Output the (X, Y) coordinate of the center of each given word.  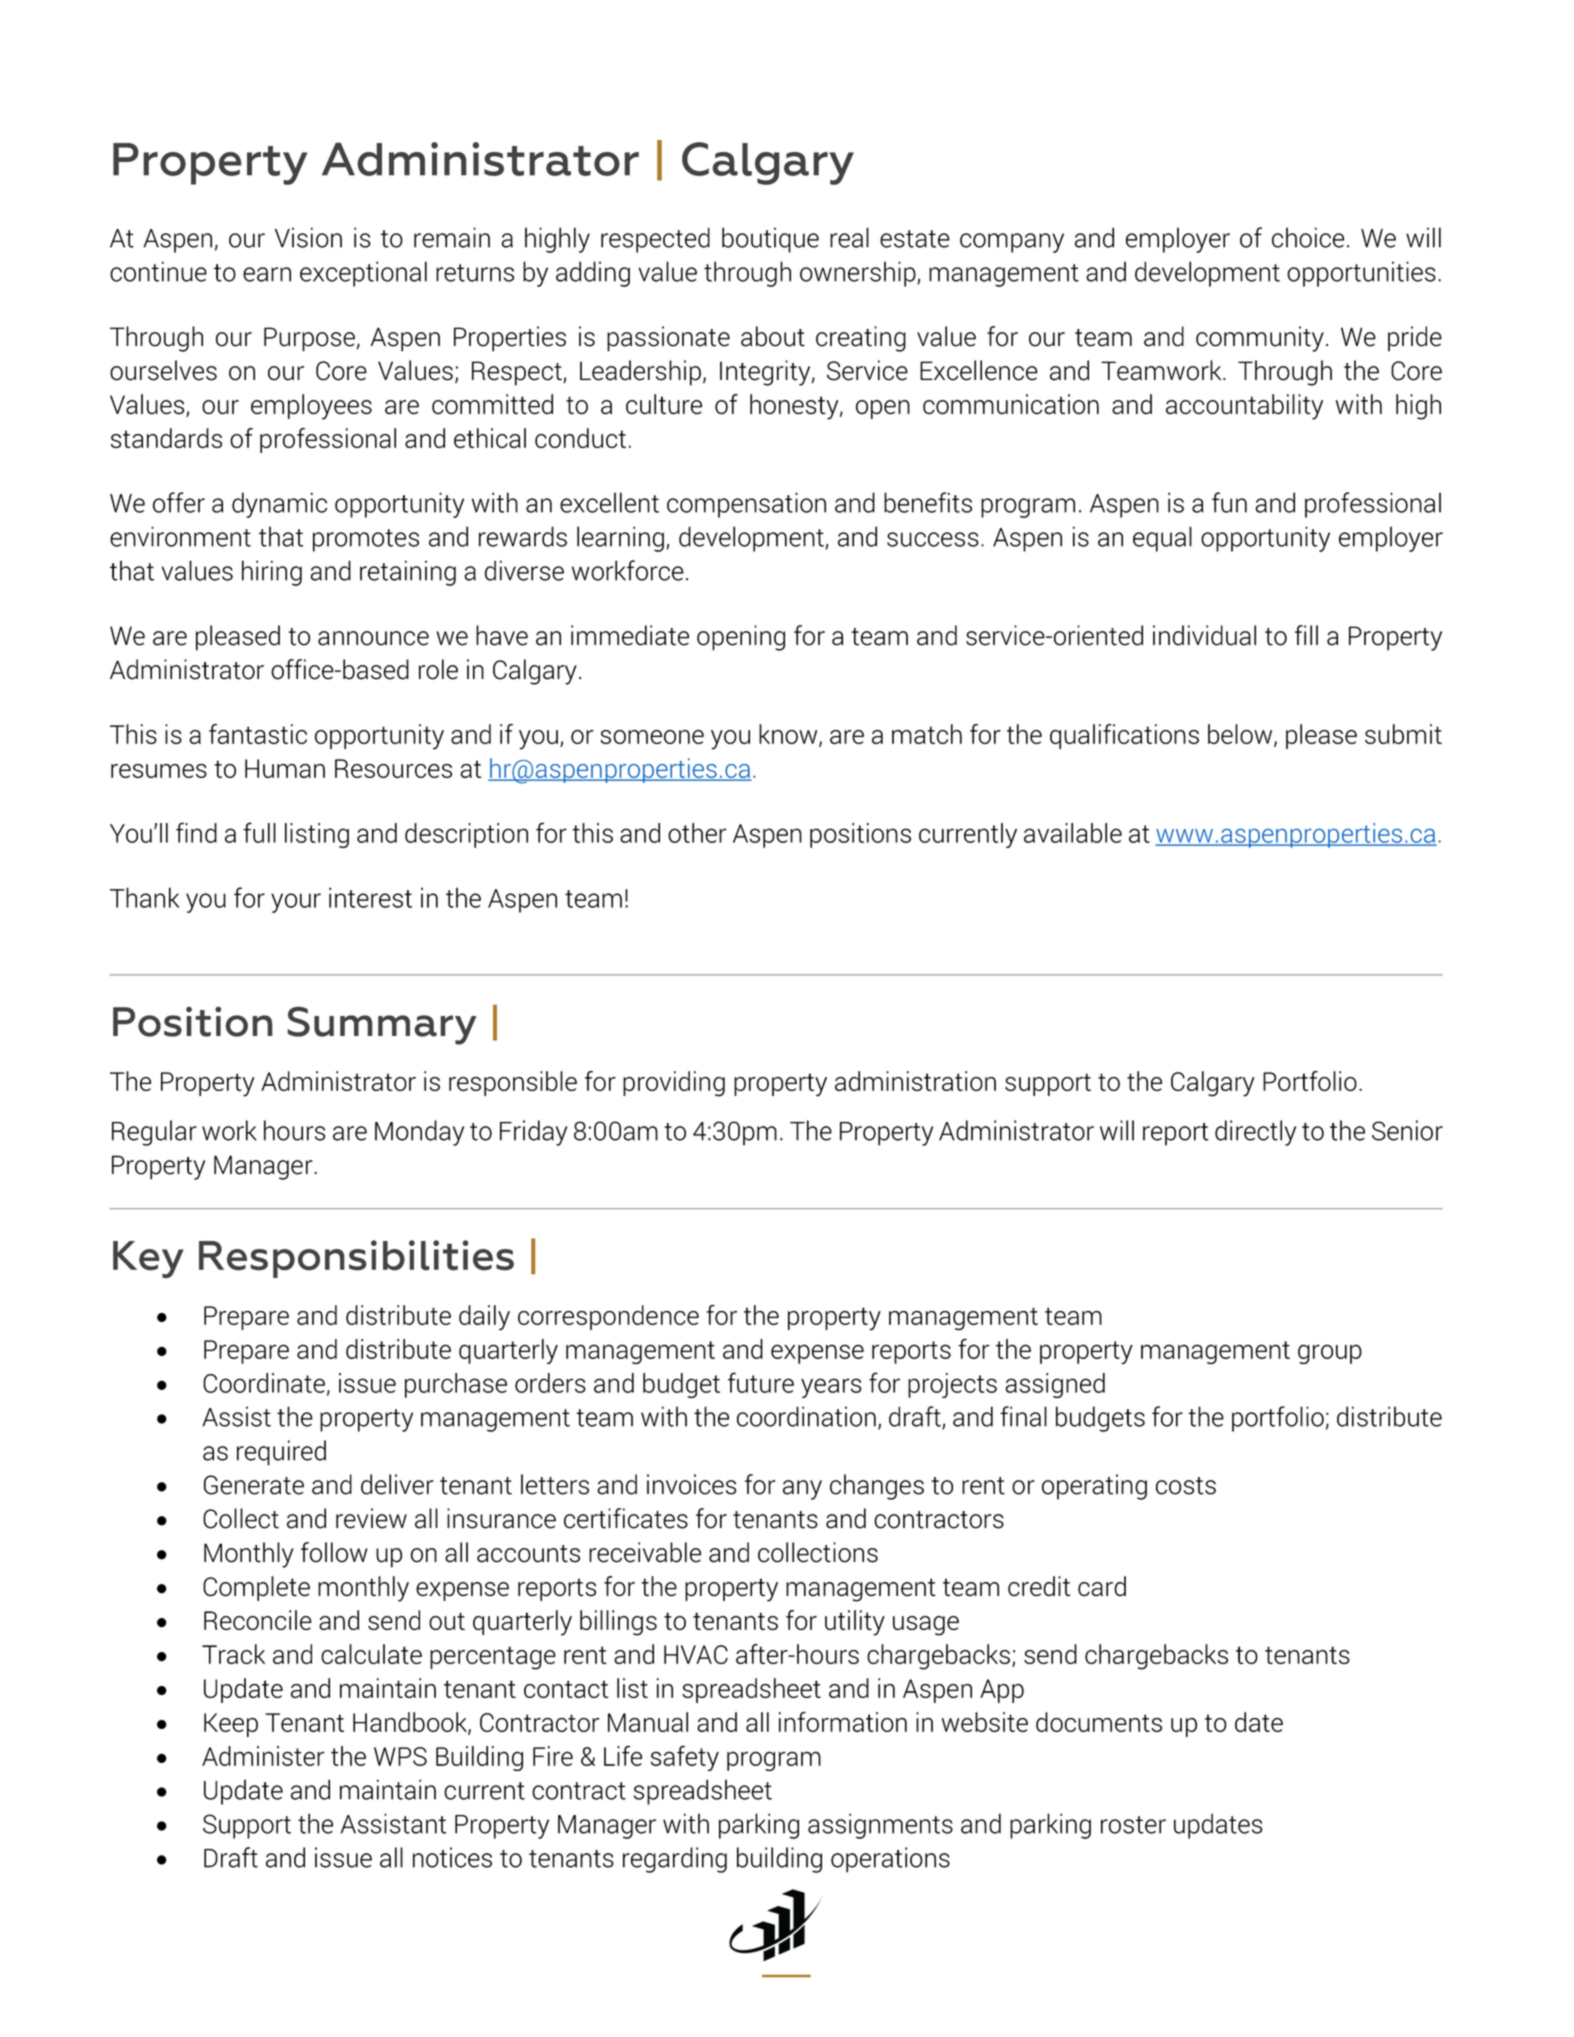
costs (1186, 1486)
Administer (263, 1756)
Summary (381, 1025)
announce (373, 638)
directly (1255, 1133)
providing (674, 1084)
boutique (770, 240)
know (789, 735)
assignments (880, 1826)
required (281, 1453)
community (1260, 339)
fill (1306, 635)
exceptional (363, 274)
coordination (806, 1416)
